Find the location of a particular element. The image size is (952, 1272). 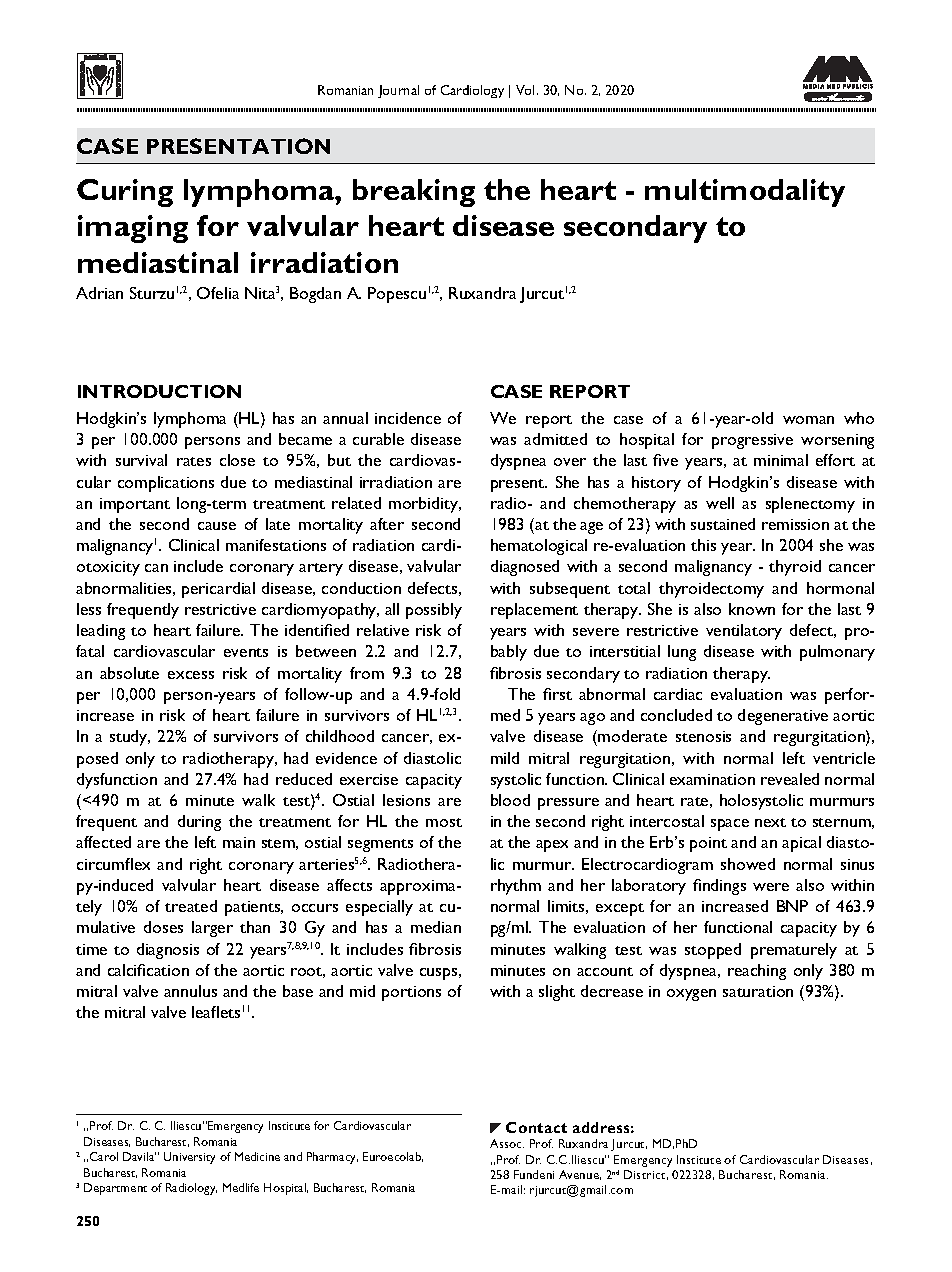

Vol is located at coordinates (527, 90).
